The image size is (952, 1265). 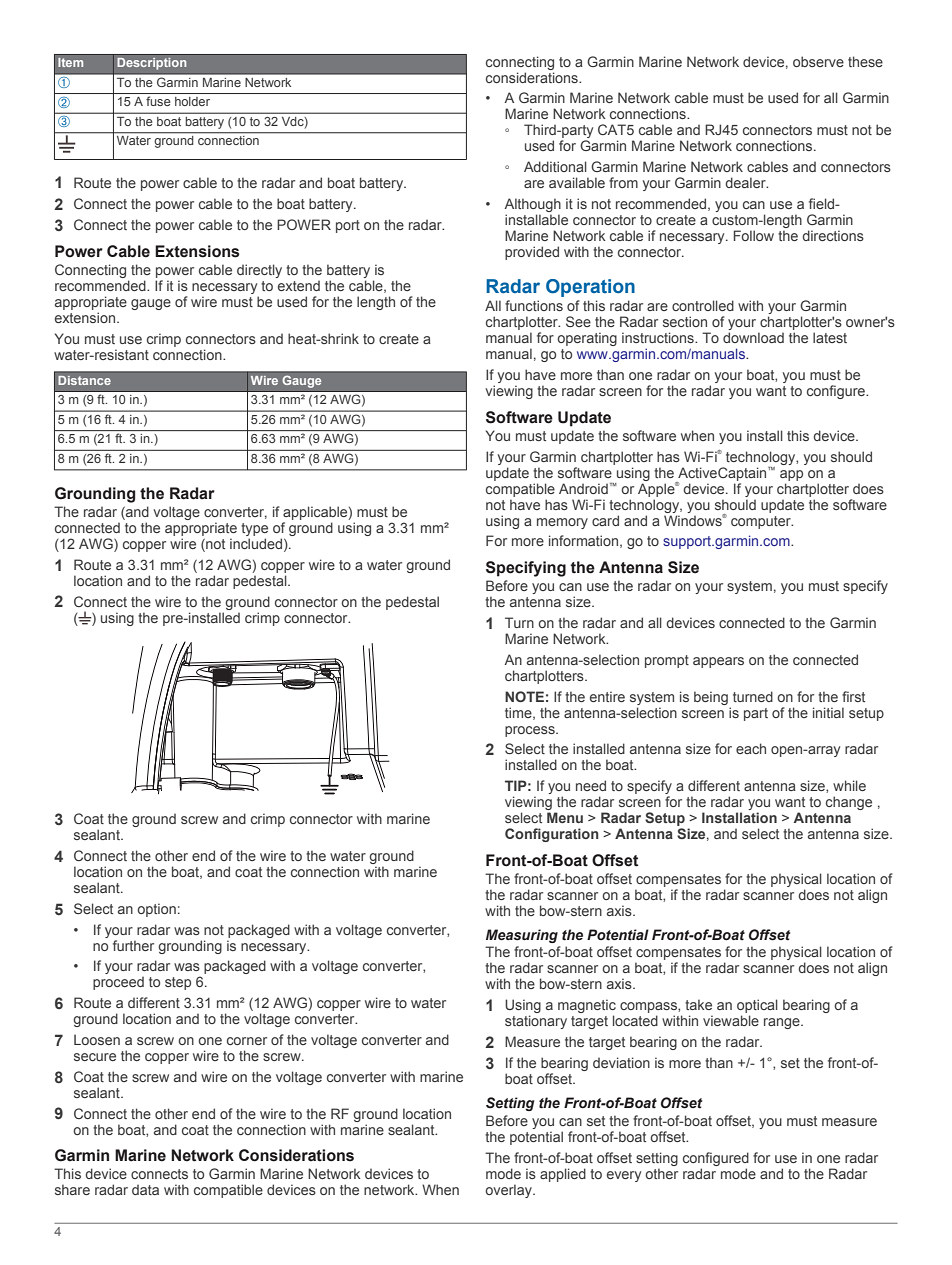 I want to click on data, so click(x=145, y=1190).
